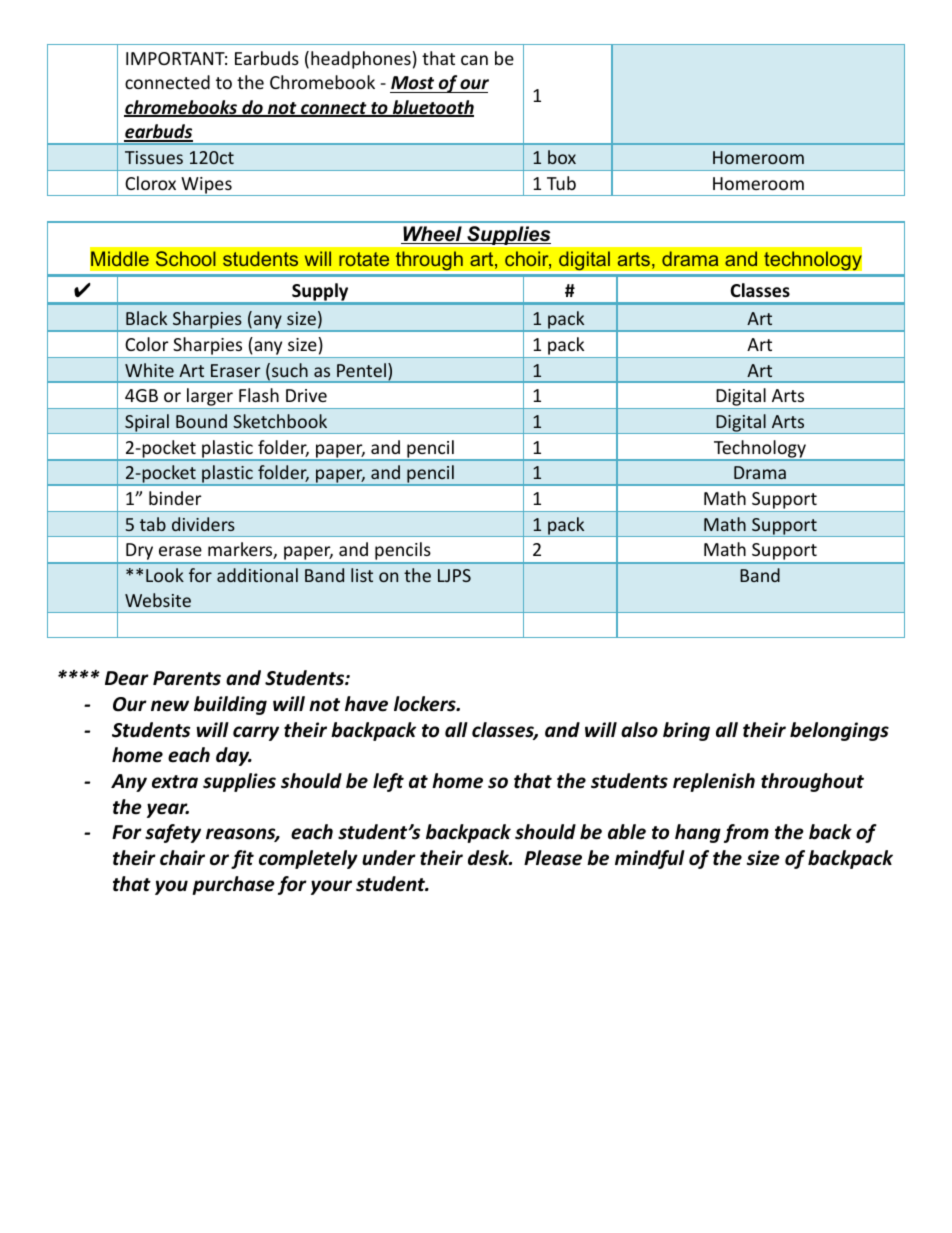 This image has height=1233, width=952. I want to click on can, so click(474, 60).
